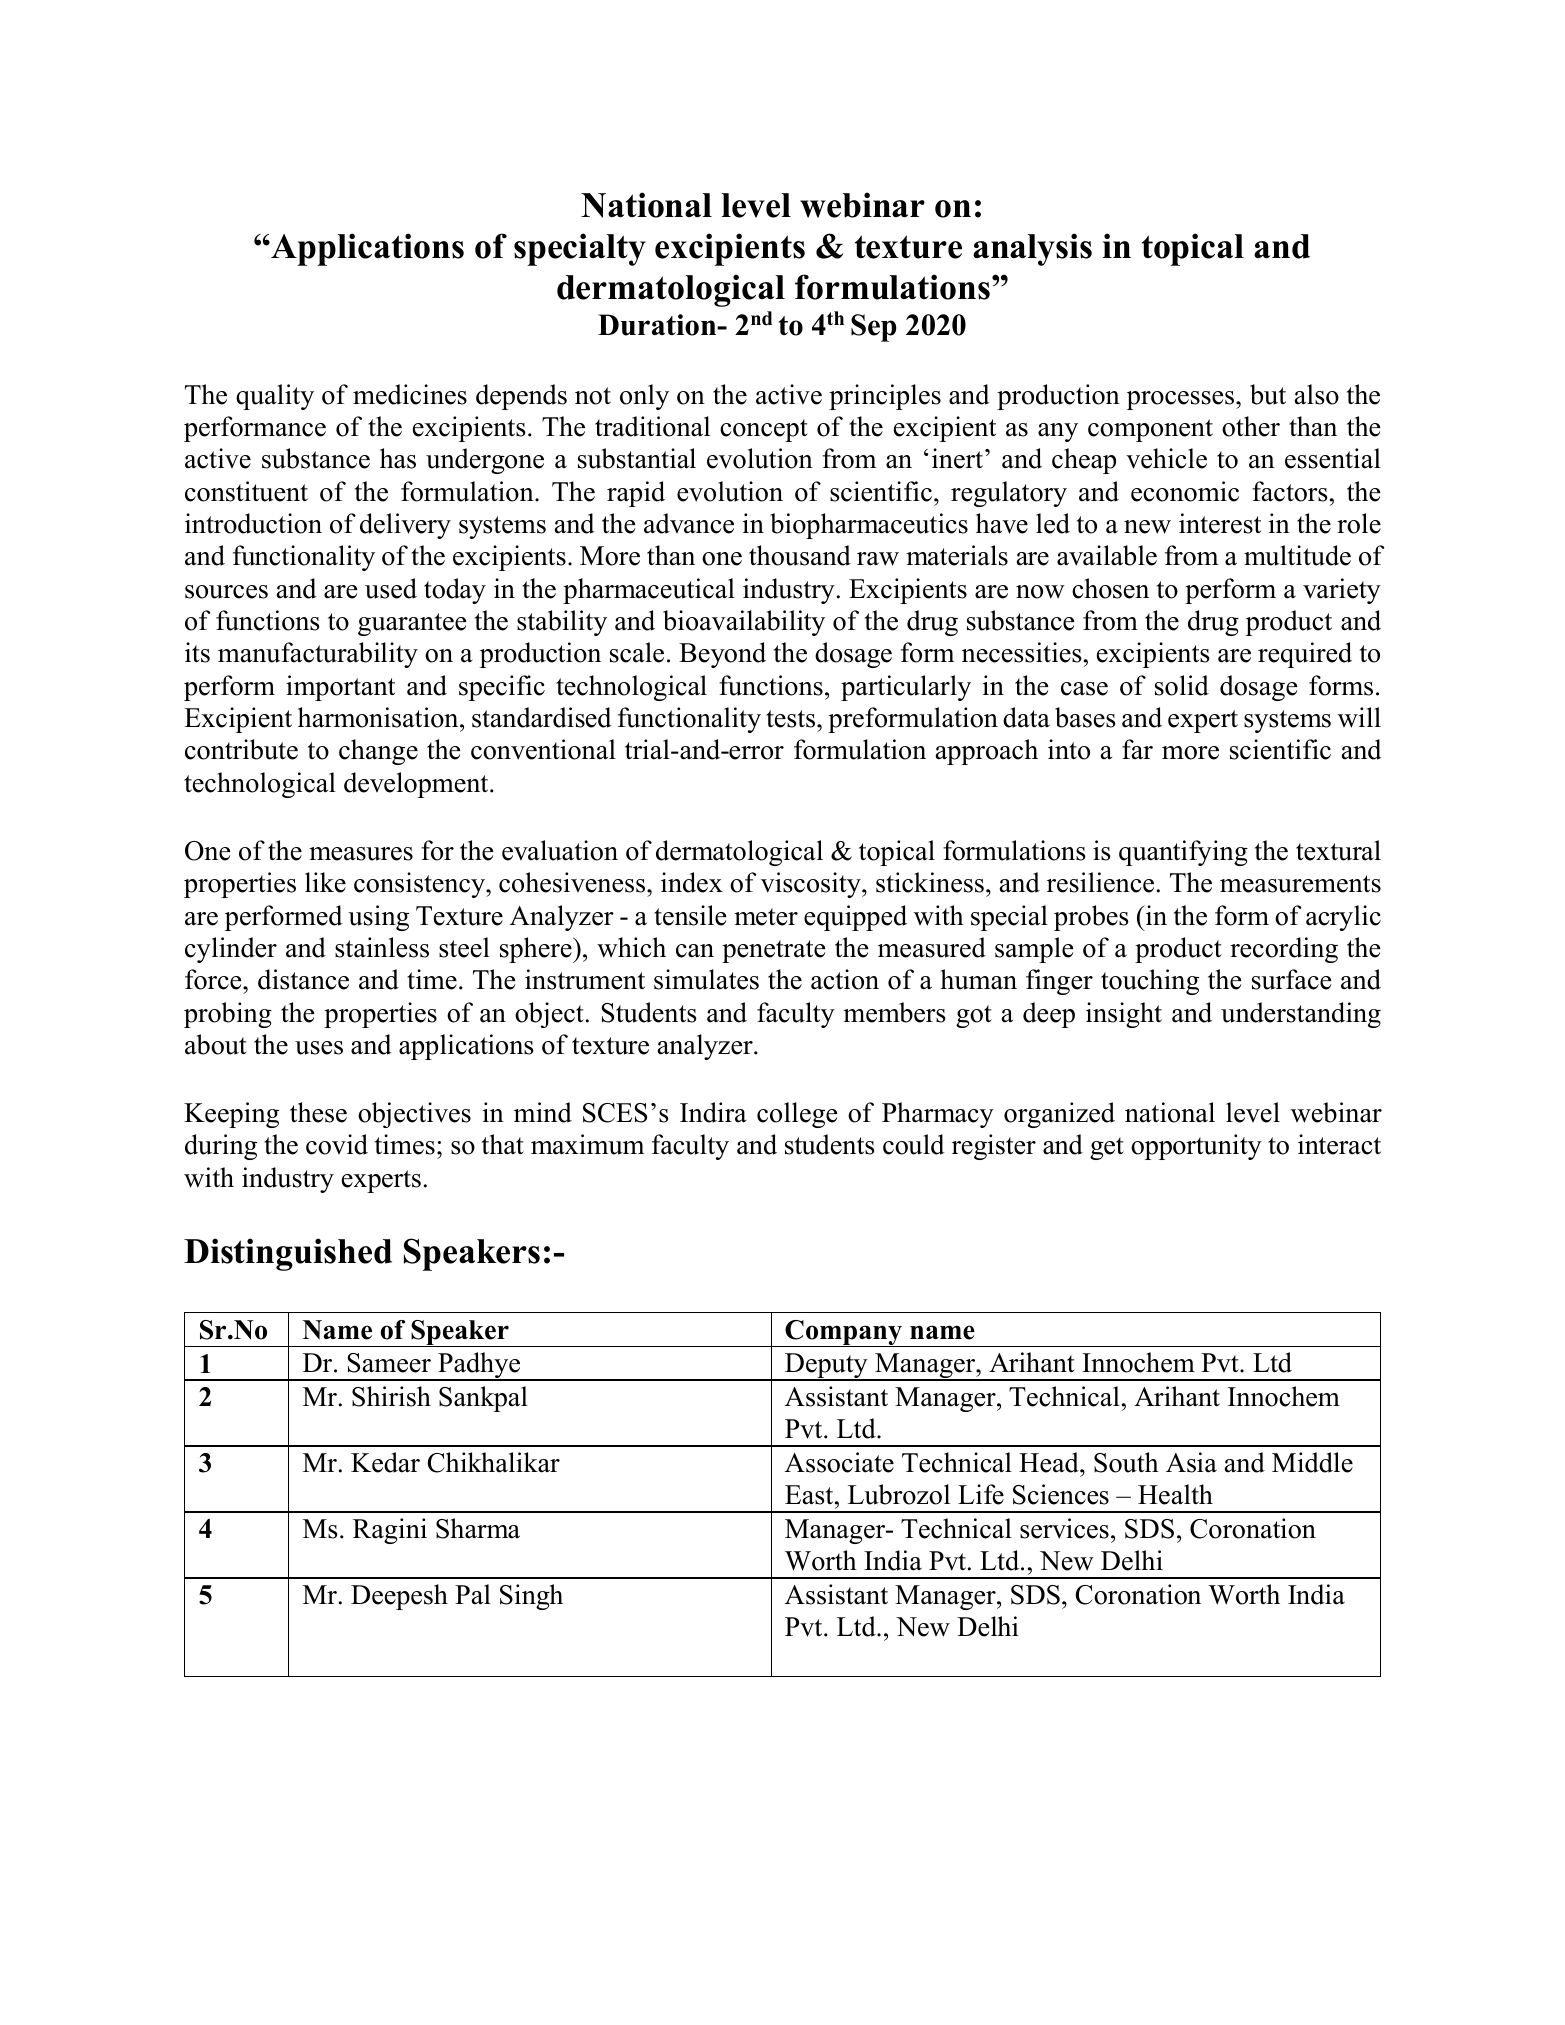  What do you see at coordinates (478, 1528) in the image?
I see `Sharma` at bounding box center [478, 1528].
